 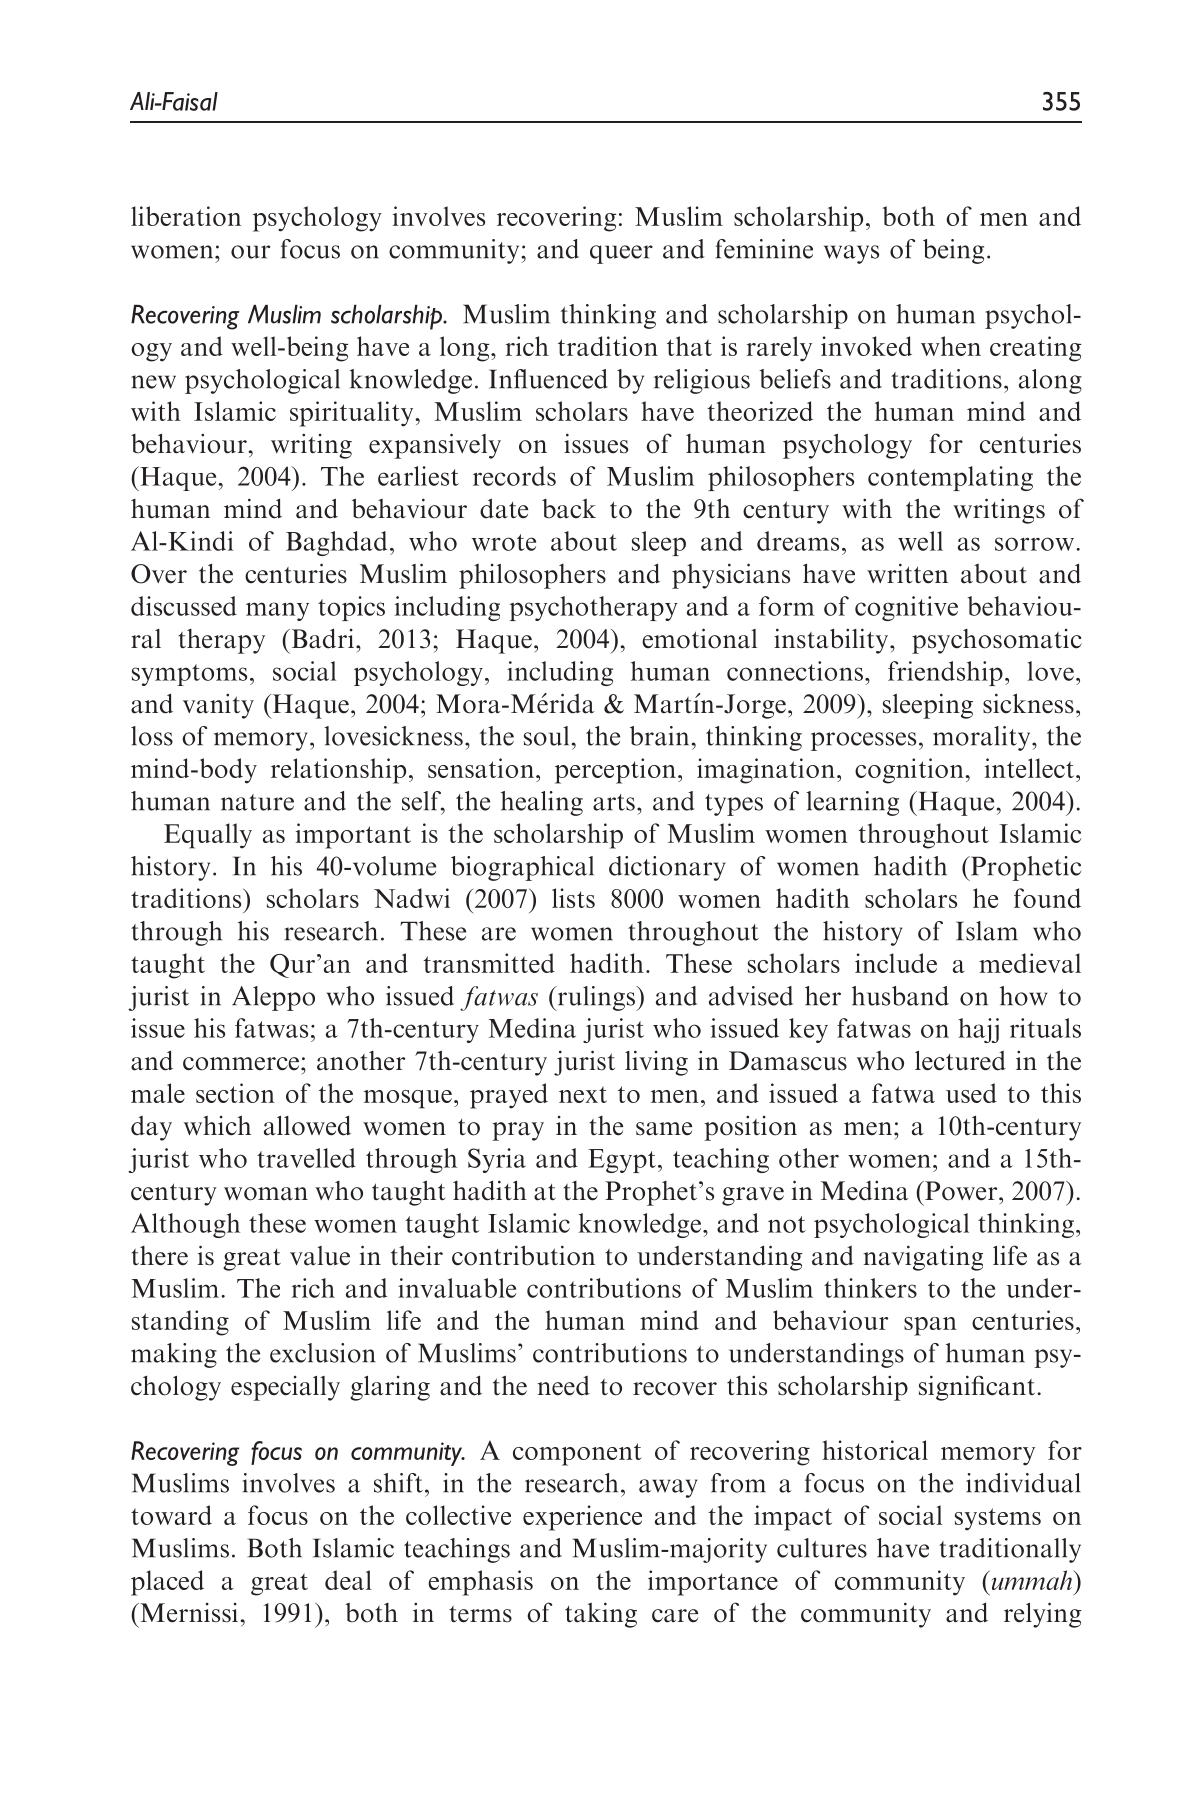 What do you see at coordinates (186, 216) in the image?
I see `liberation` at bounding box center [186, 216].
